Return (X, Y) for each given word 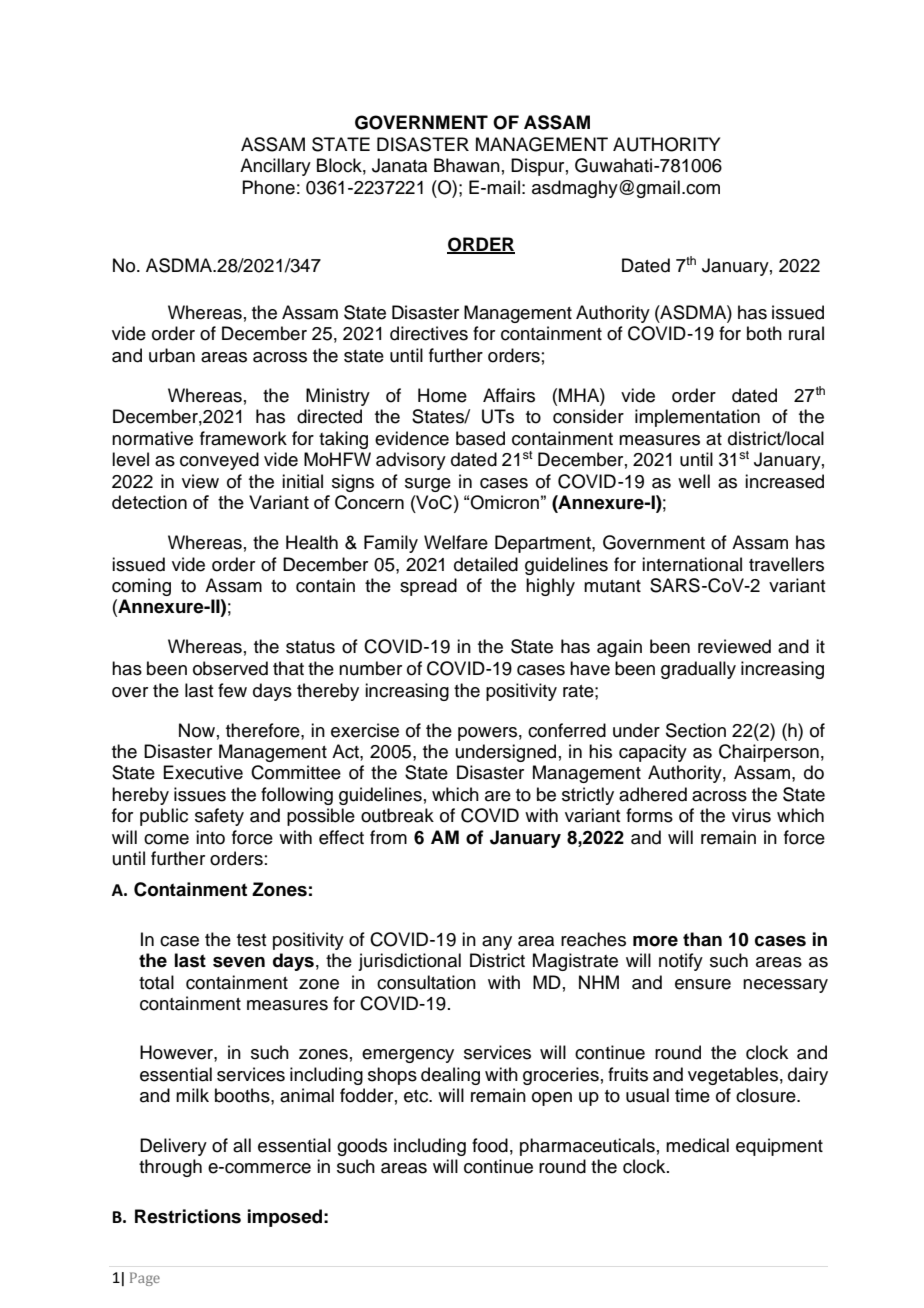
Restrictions (188, 1216)
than (702, 939)
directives (429, 333)
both (764, 333)
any (497, 943)
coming (141, 587)
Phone (268, 187)
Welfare (456, 542)
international (692, 564)
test (251, 940)
